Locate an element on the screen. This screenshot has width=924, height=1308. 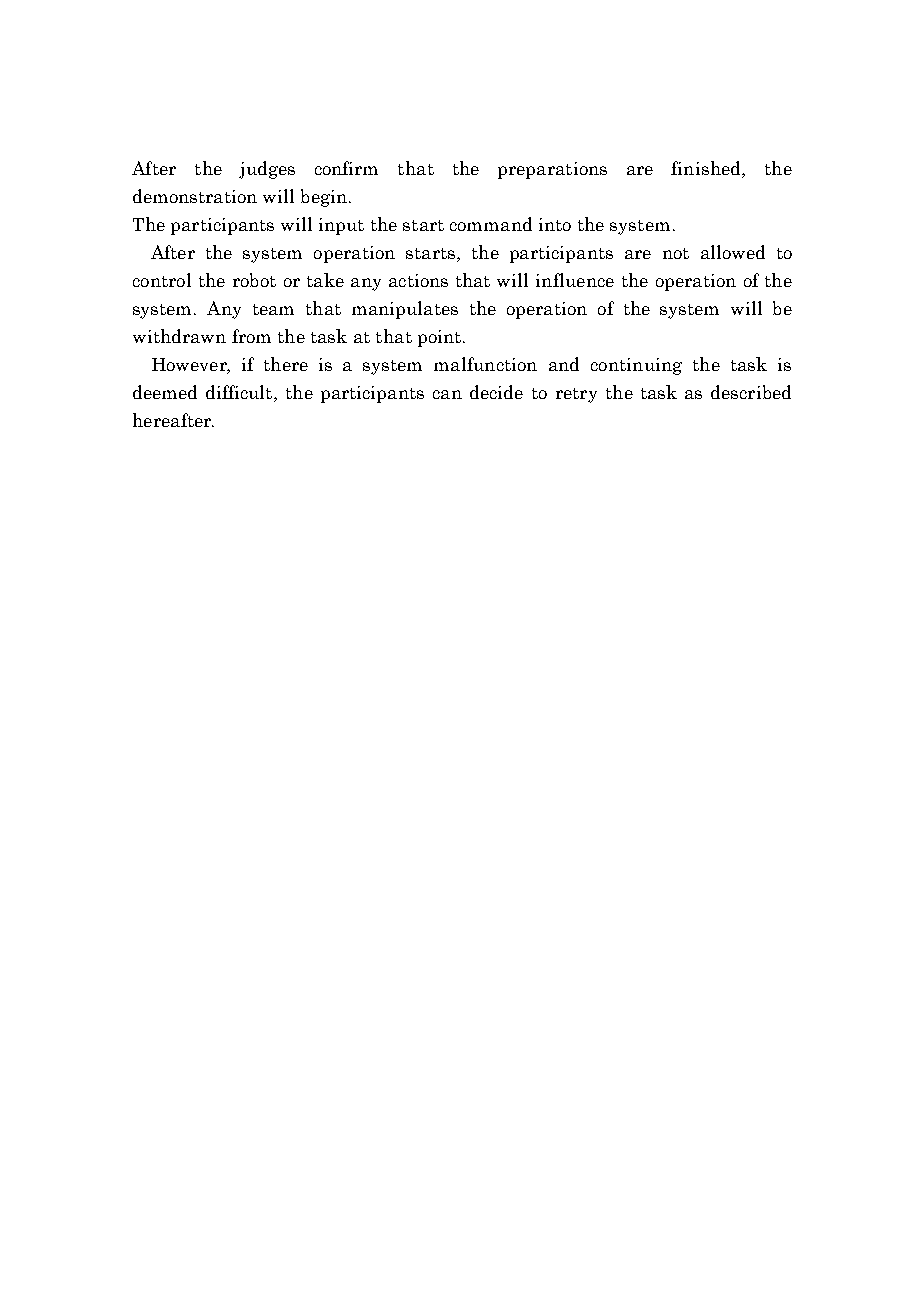
influence is located at coordinates (575, 280).
